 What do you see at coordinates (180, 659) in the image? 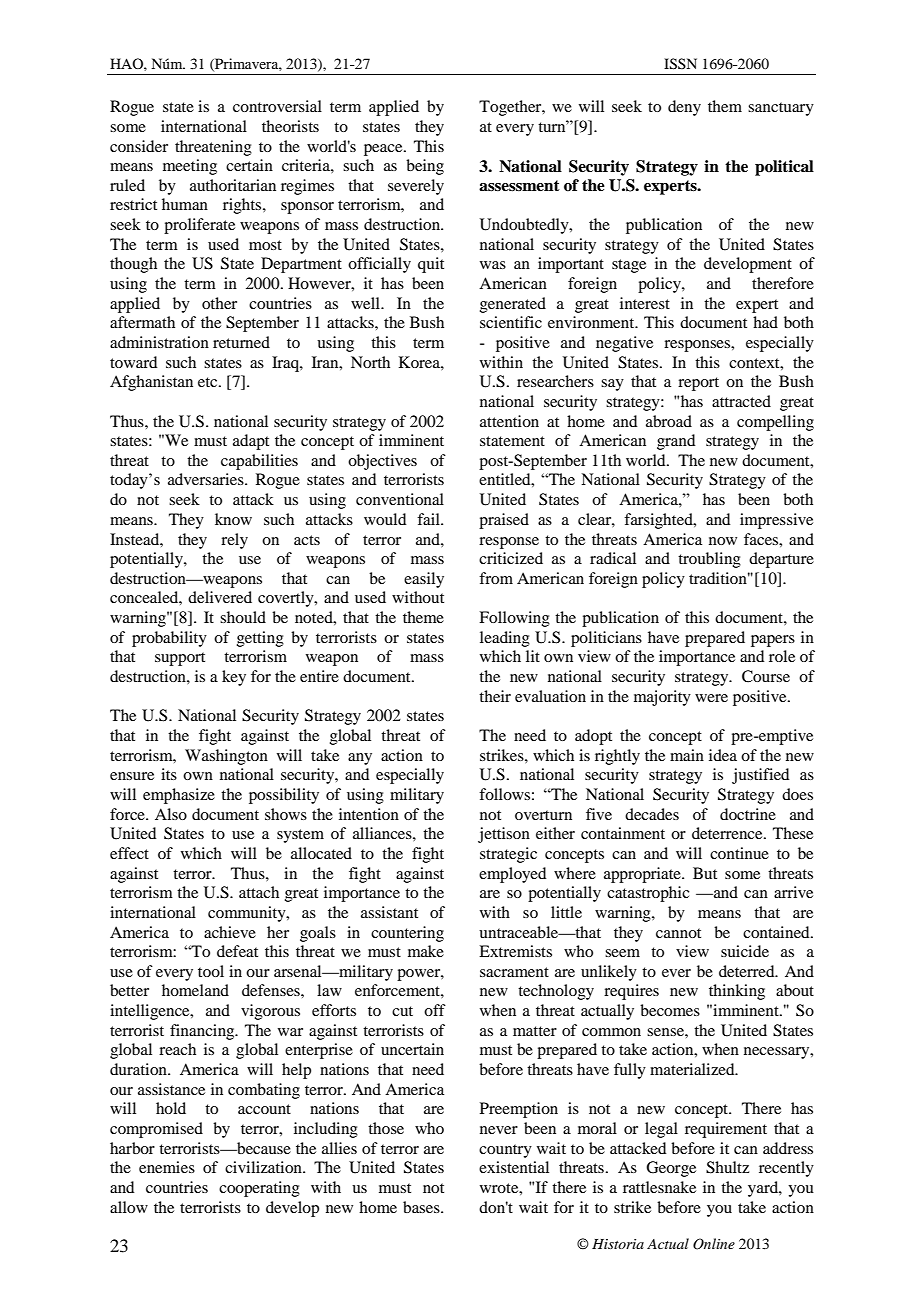
I see `support` at bounding box center [180, 659].
